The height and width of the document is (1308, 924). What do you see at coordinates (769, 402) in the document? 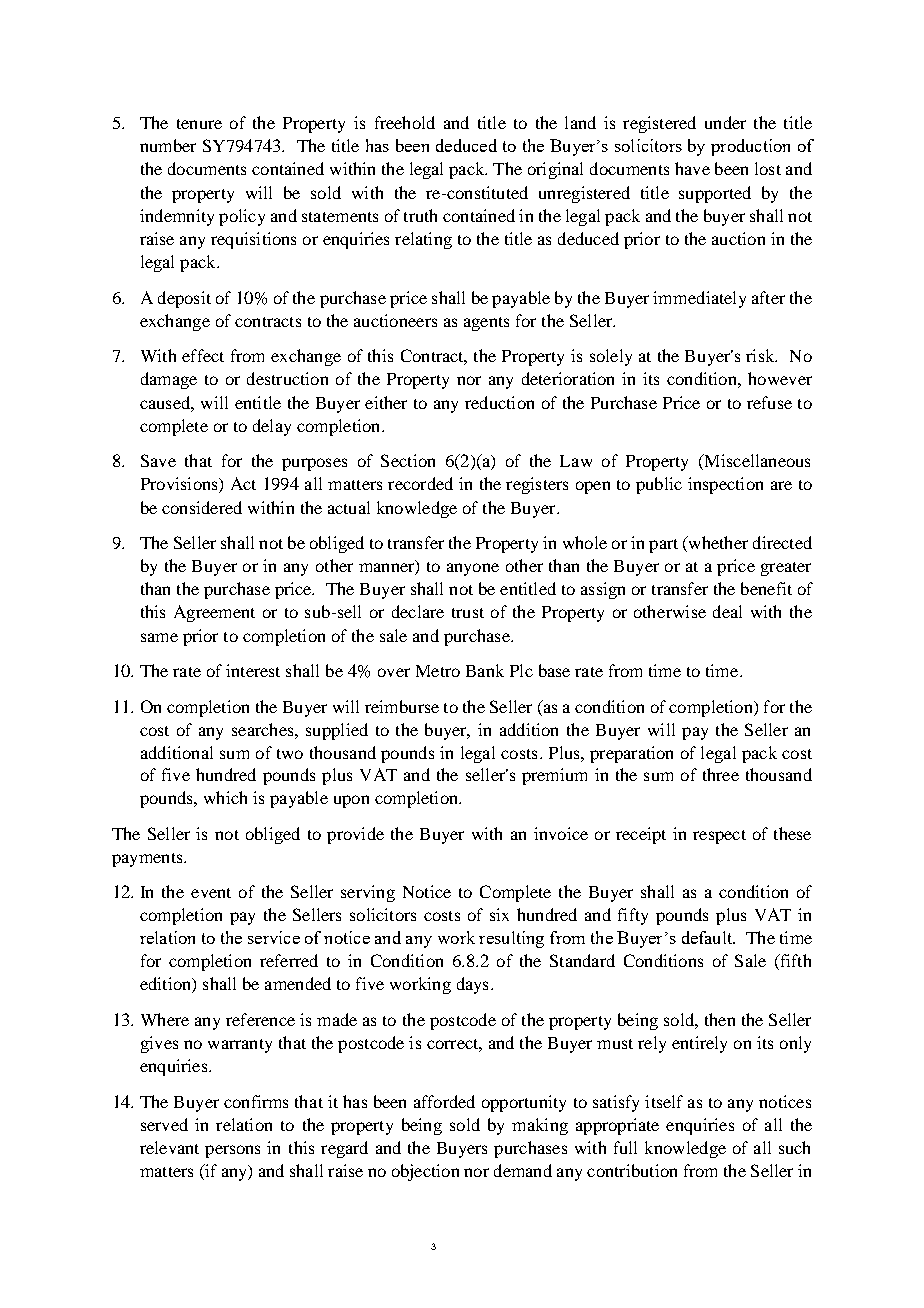
I see `refuse` at bounding box center [769, 402].
